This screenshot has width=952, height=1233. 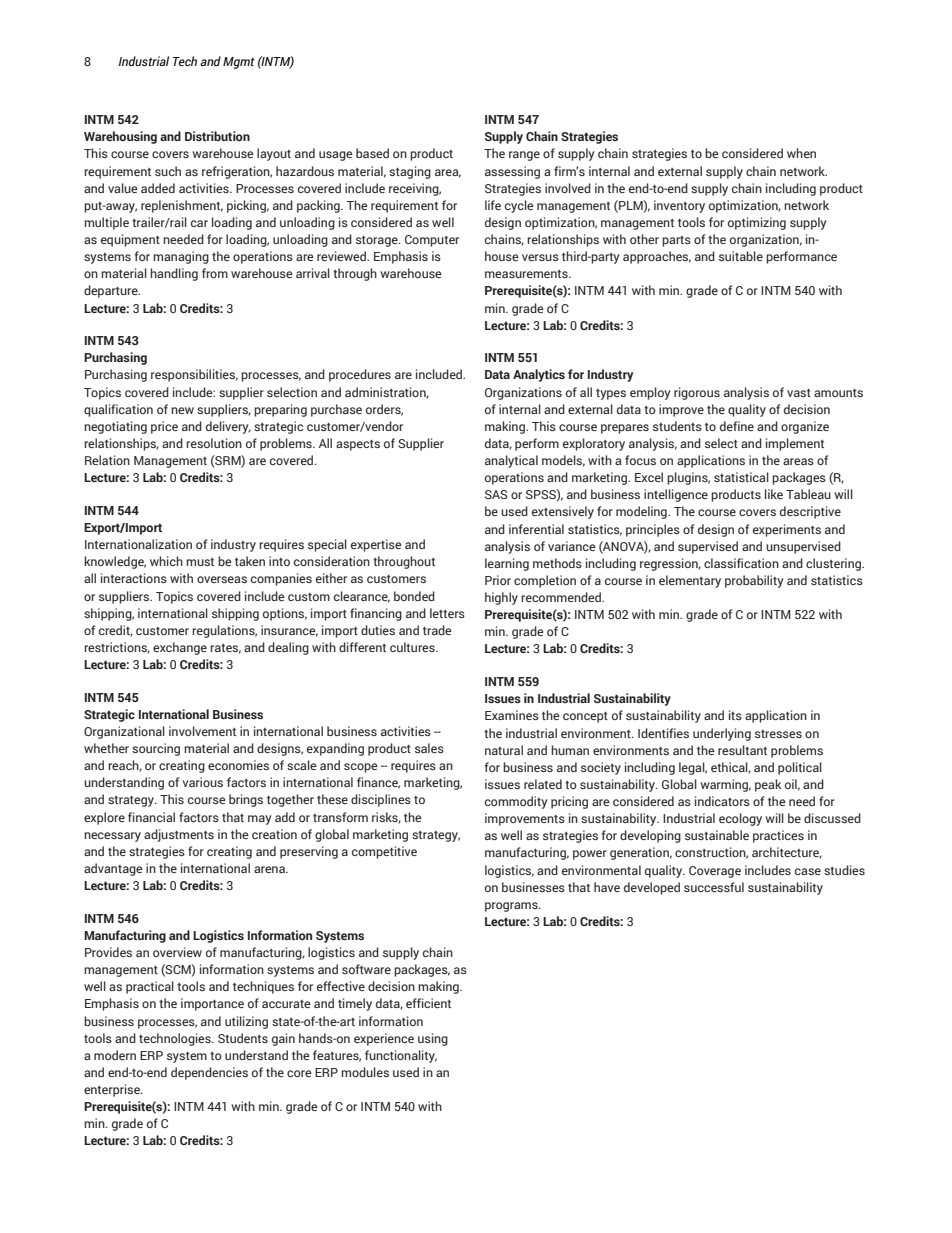 I want to click on range, so click(x=524, y=156).
